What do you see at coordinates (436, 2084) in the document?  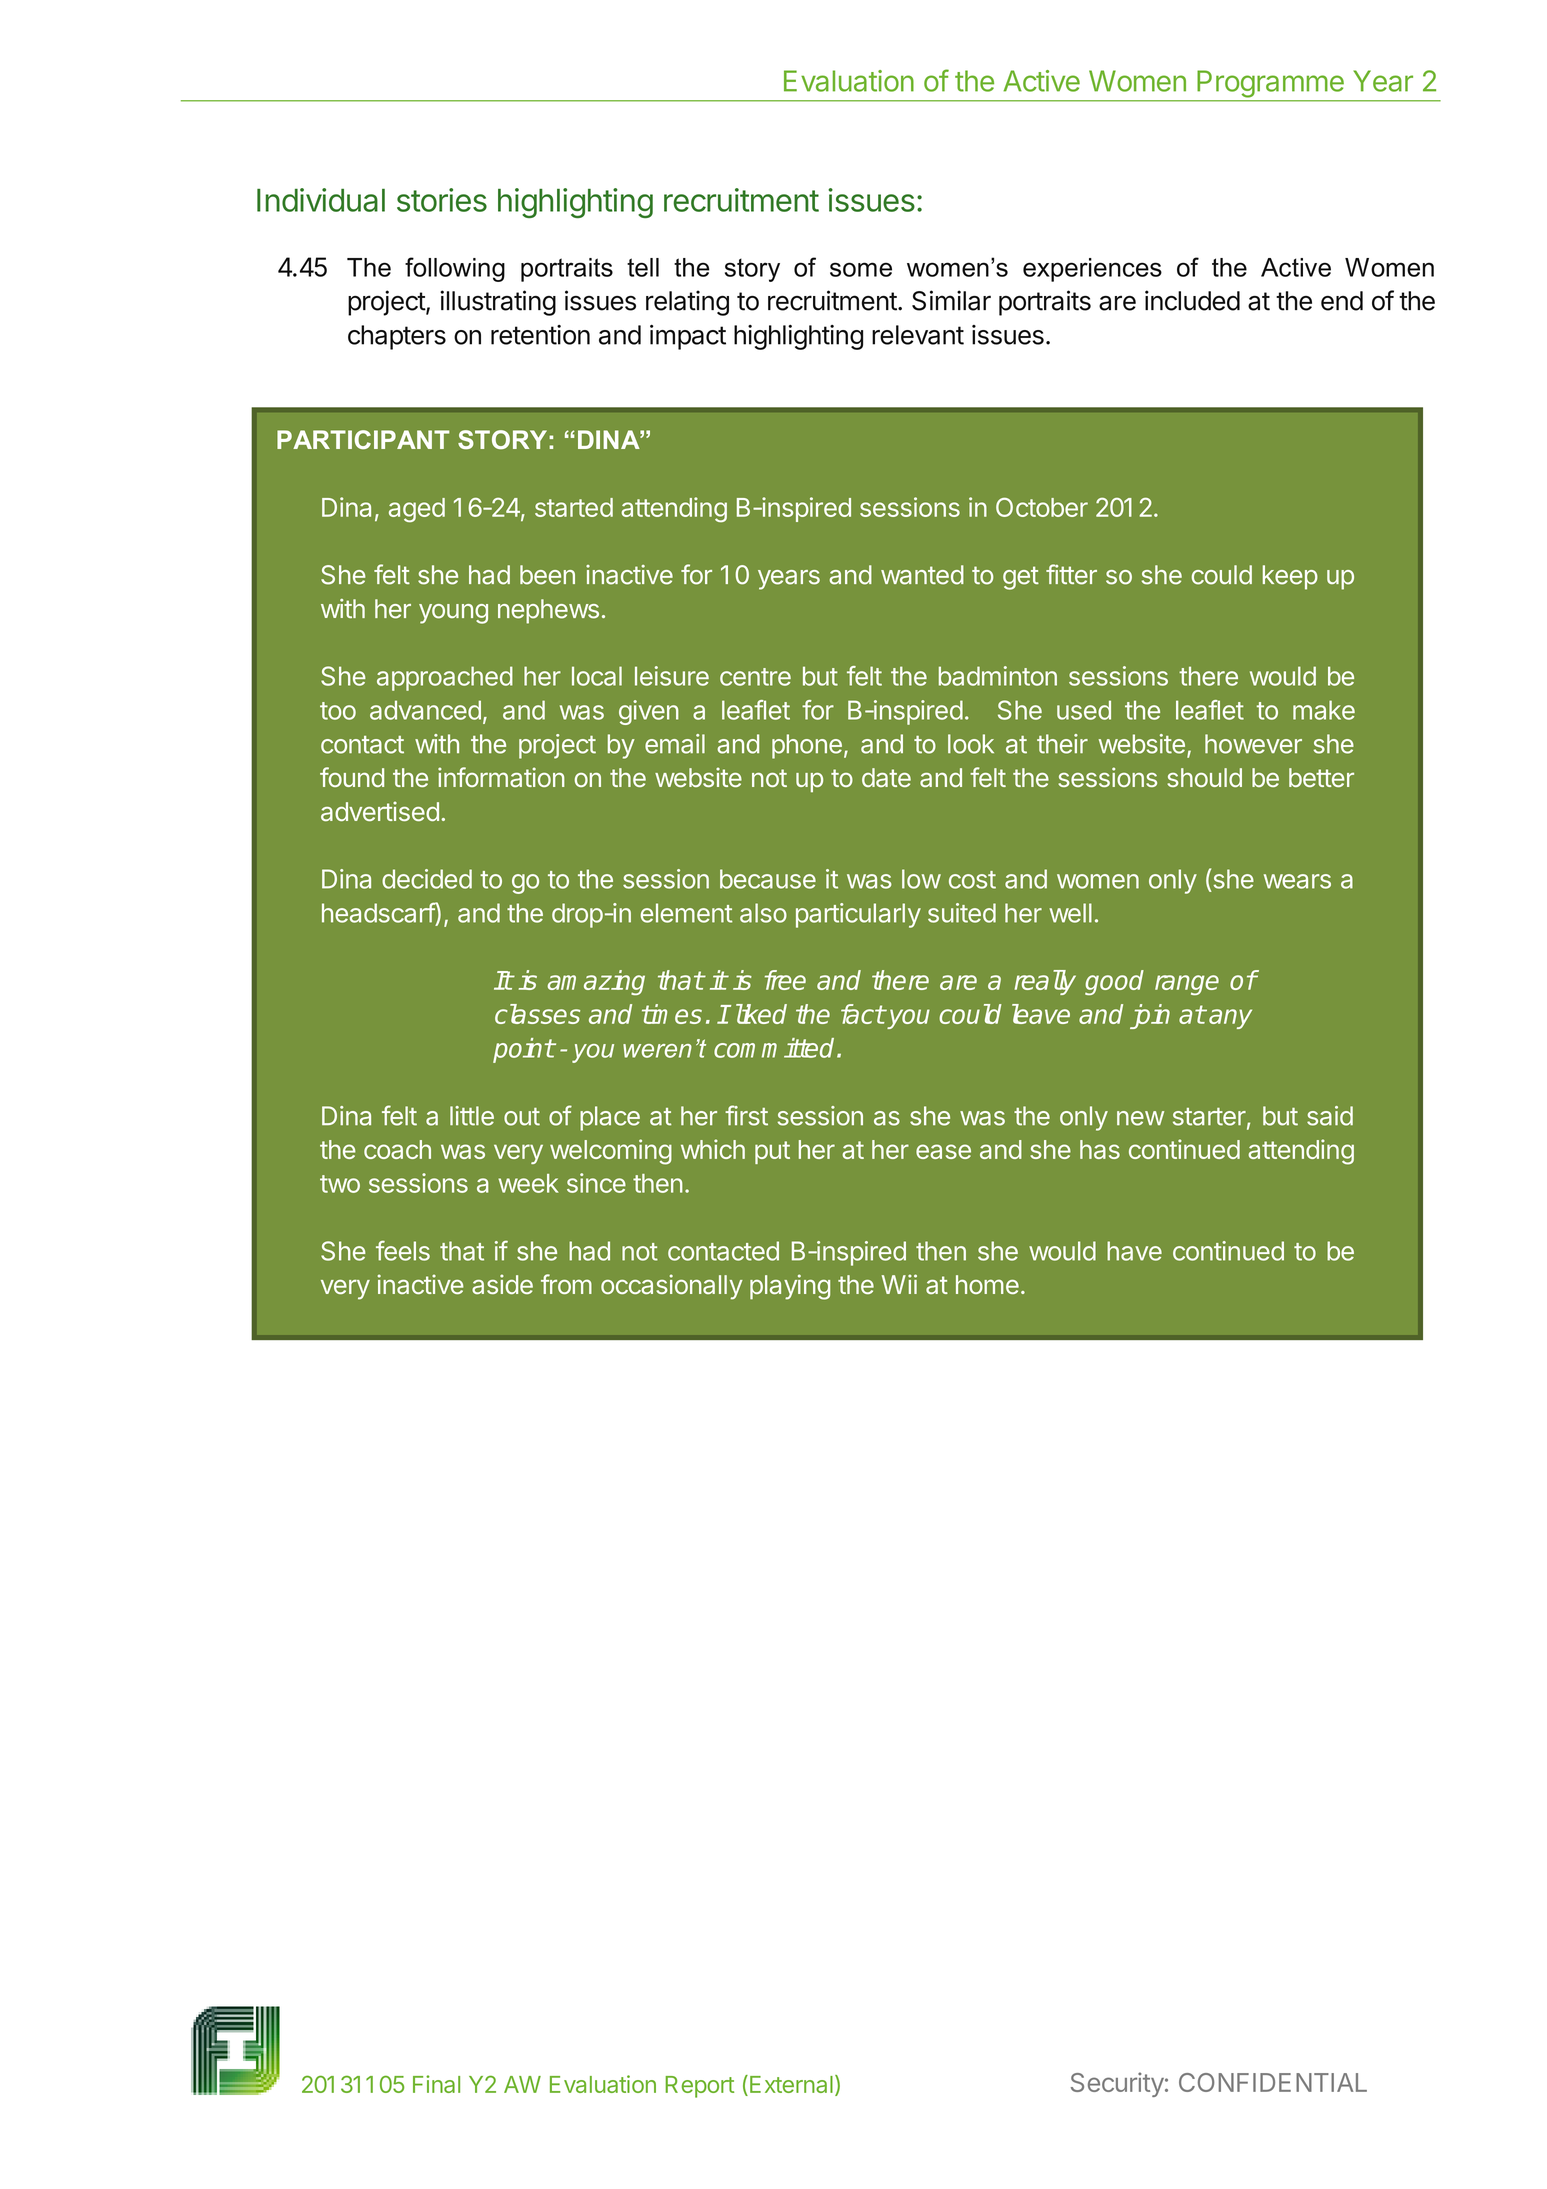 I see `Final` at bounding box center [436, 2084].
